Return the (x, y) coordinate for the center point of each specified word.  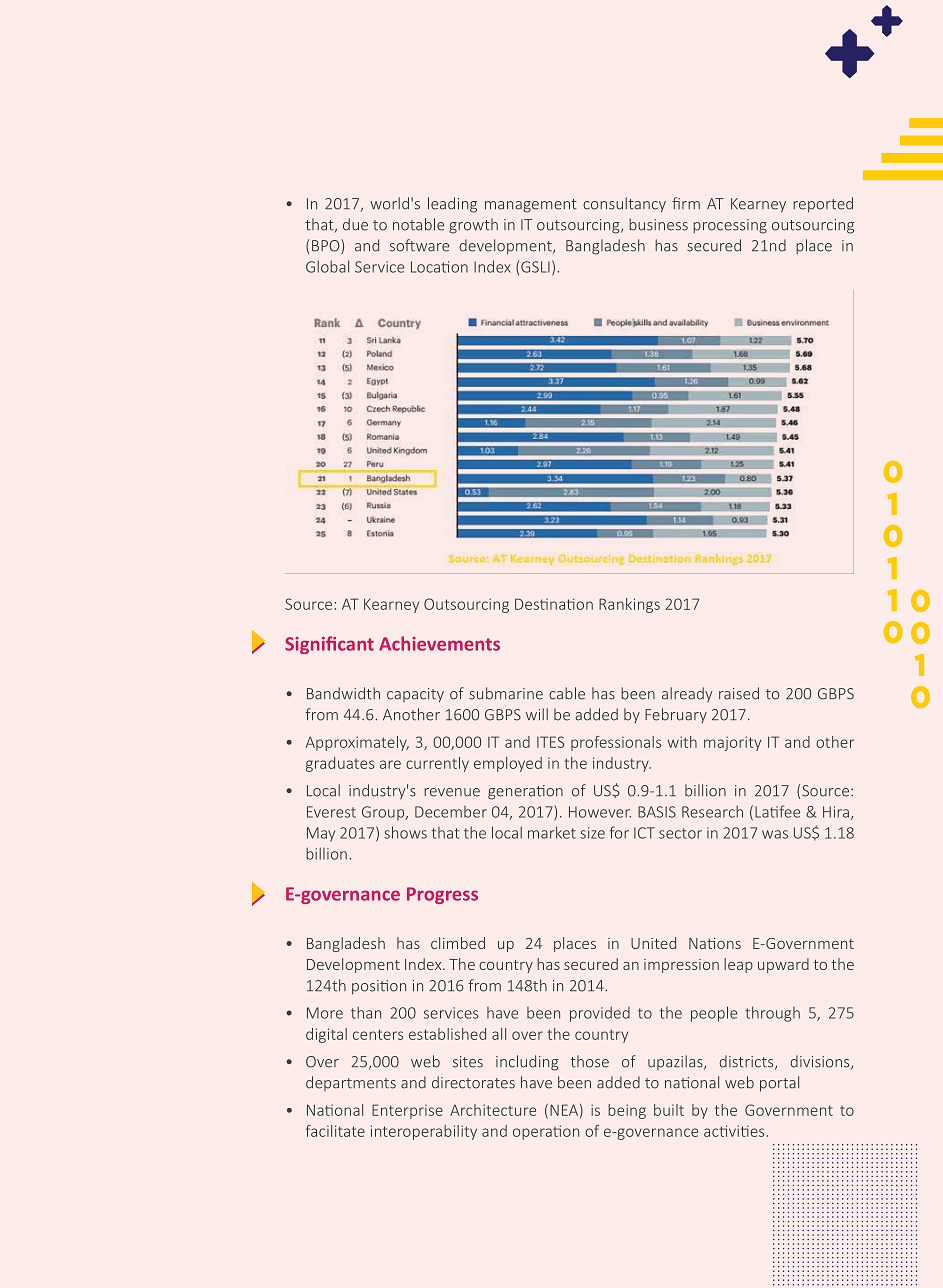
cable (567, 693)
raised (739, 693)
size (592, 833)
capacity (415, 695)
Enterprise (407, 1111)
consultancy (624, 205)
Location (439, 267)
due (355, 224)
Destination (554, 604)
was (775, 834)
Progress (442, 895)
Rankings (629, 605)
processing (730, 226)
